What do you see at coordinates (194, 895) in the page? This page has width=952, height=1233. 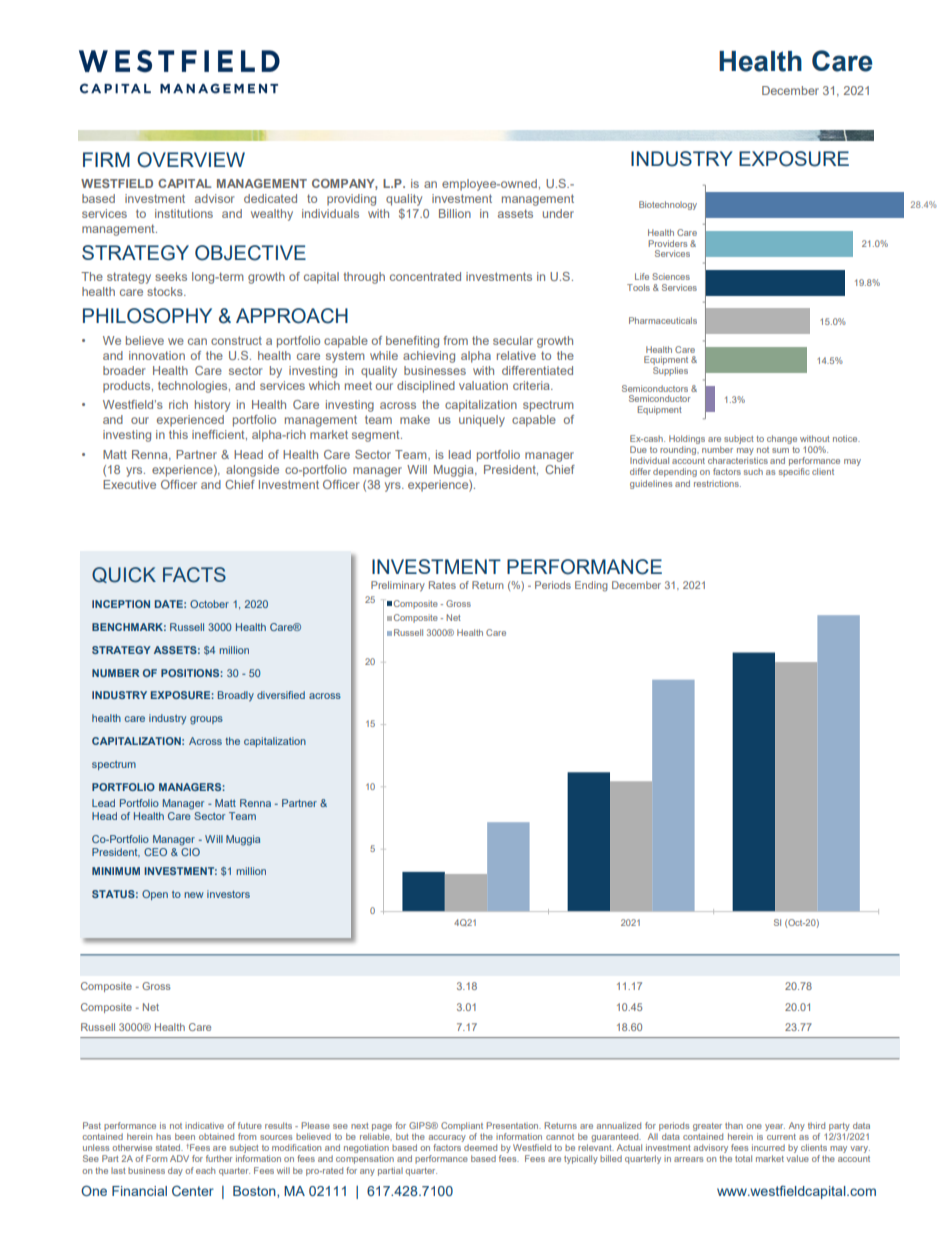 I see `new` at bounding box center [194, 895].
